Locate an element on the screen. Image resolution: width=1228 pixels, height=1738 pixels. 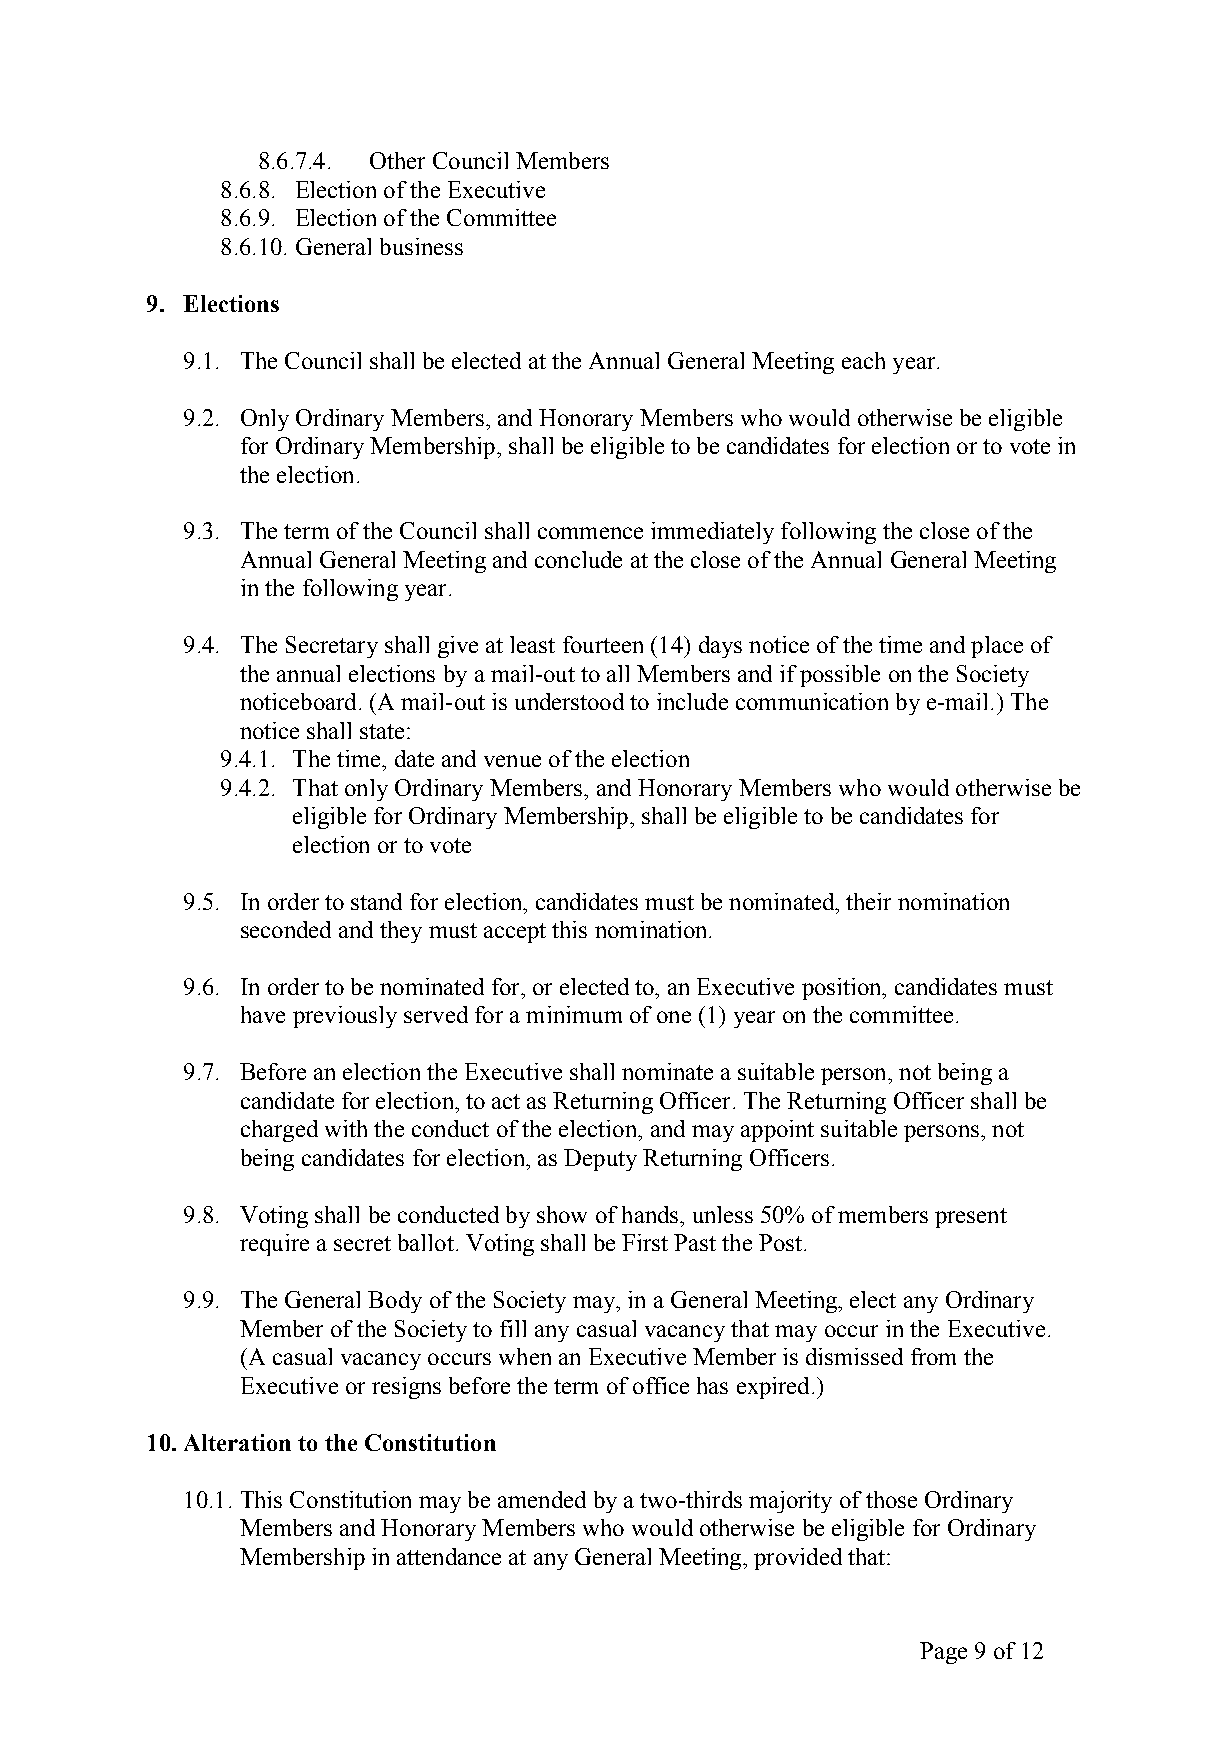
state is located at coordinates (382, 731).
